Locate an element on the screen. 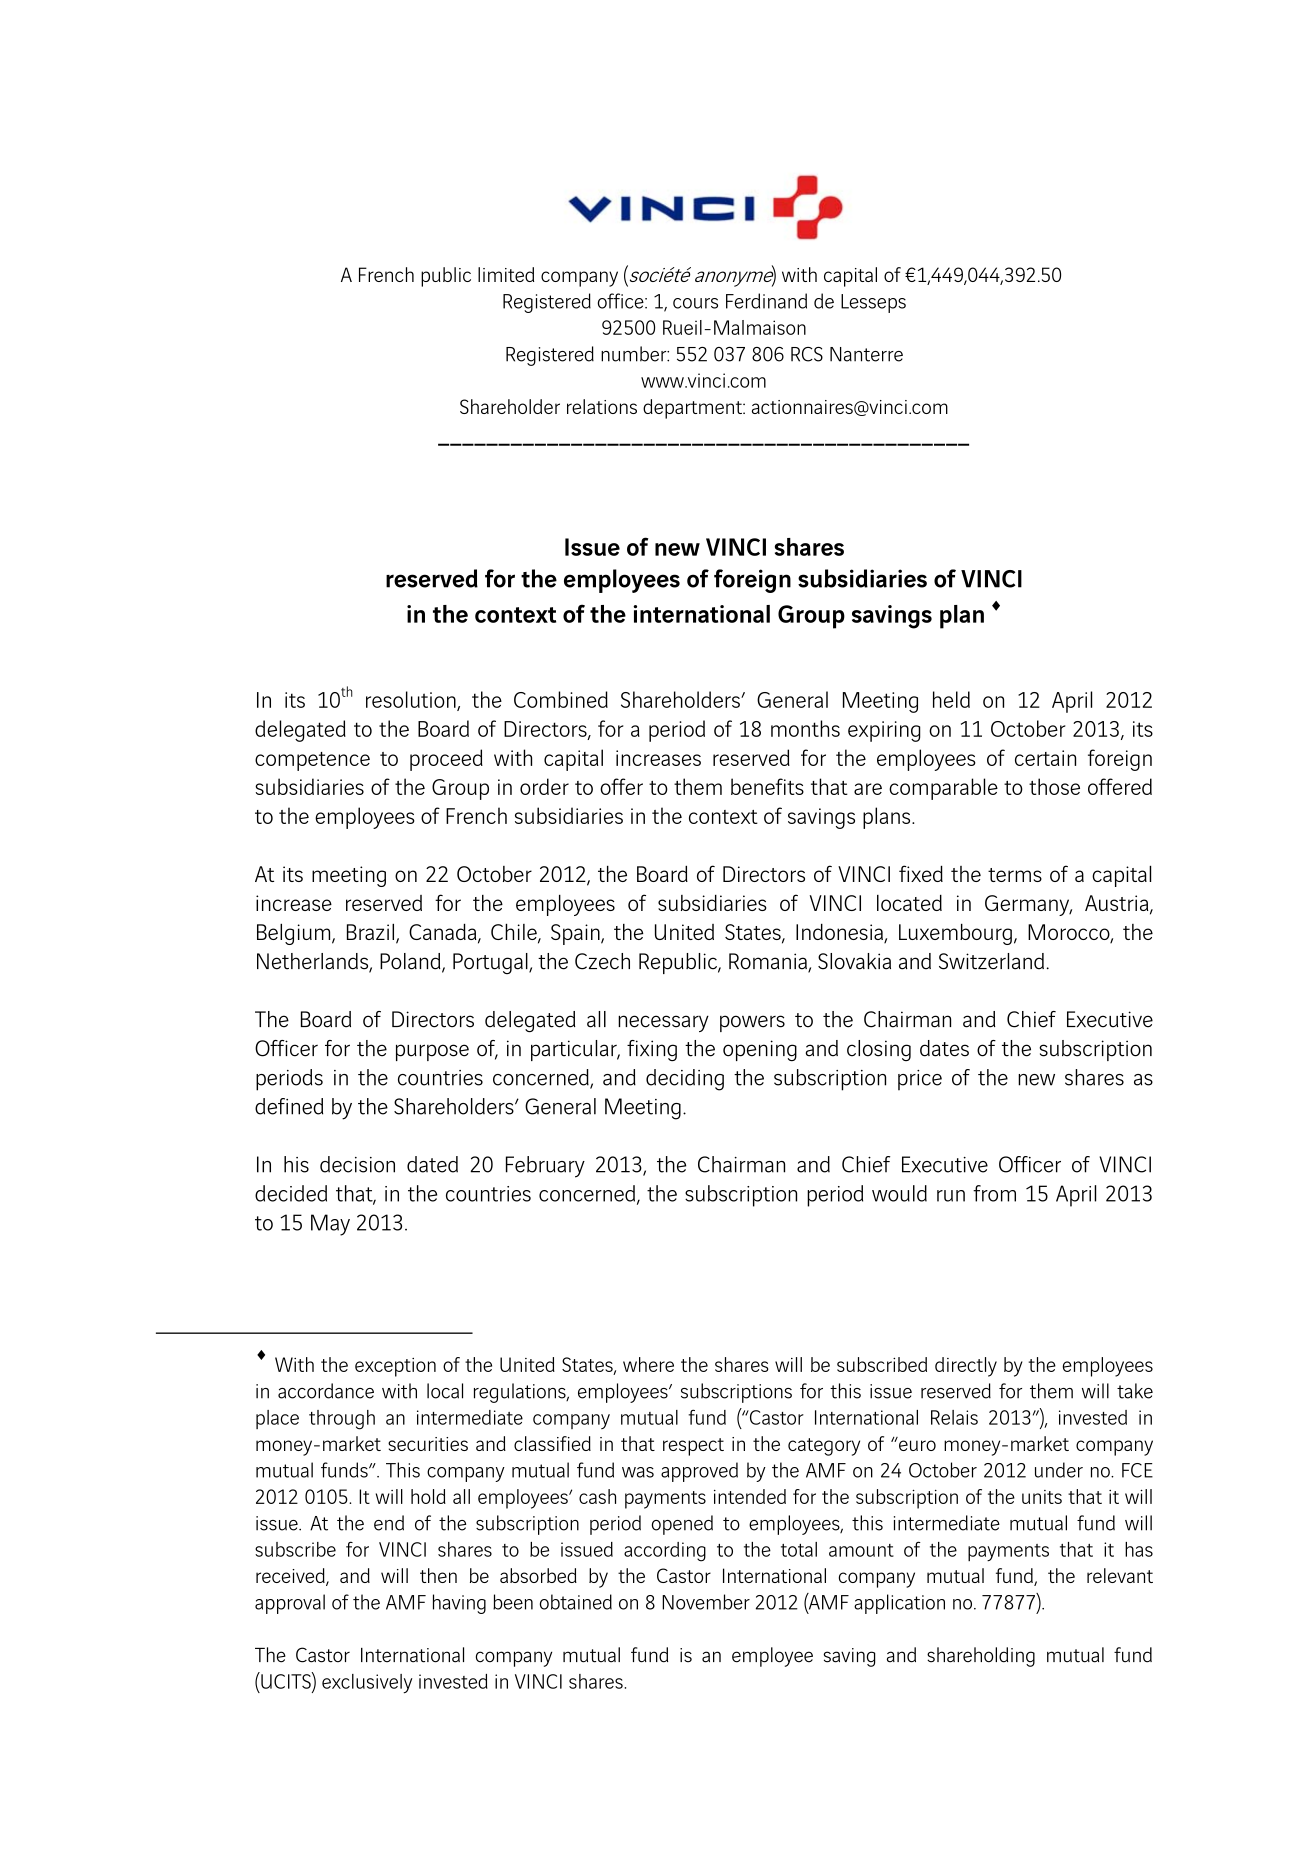  cours is located at coordinates (695, 303).
